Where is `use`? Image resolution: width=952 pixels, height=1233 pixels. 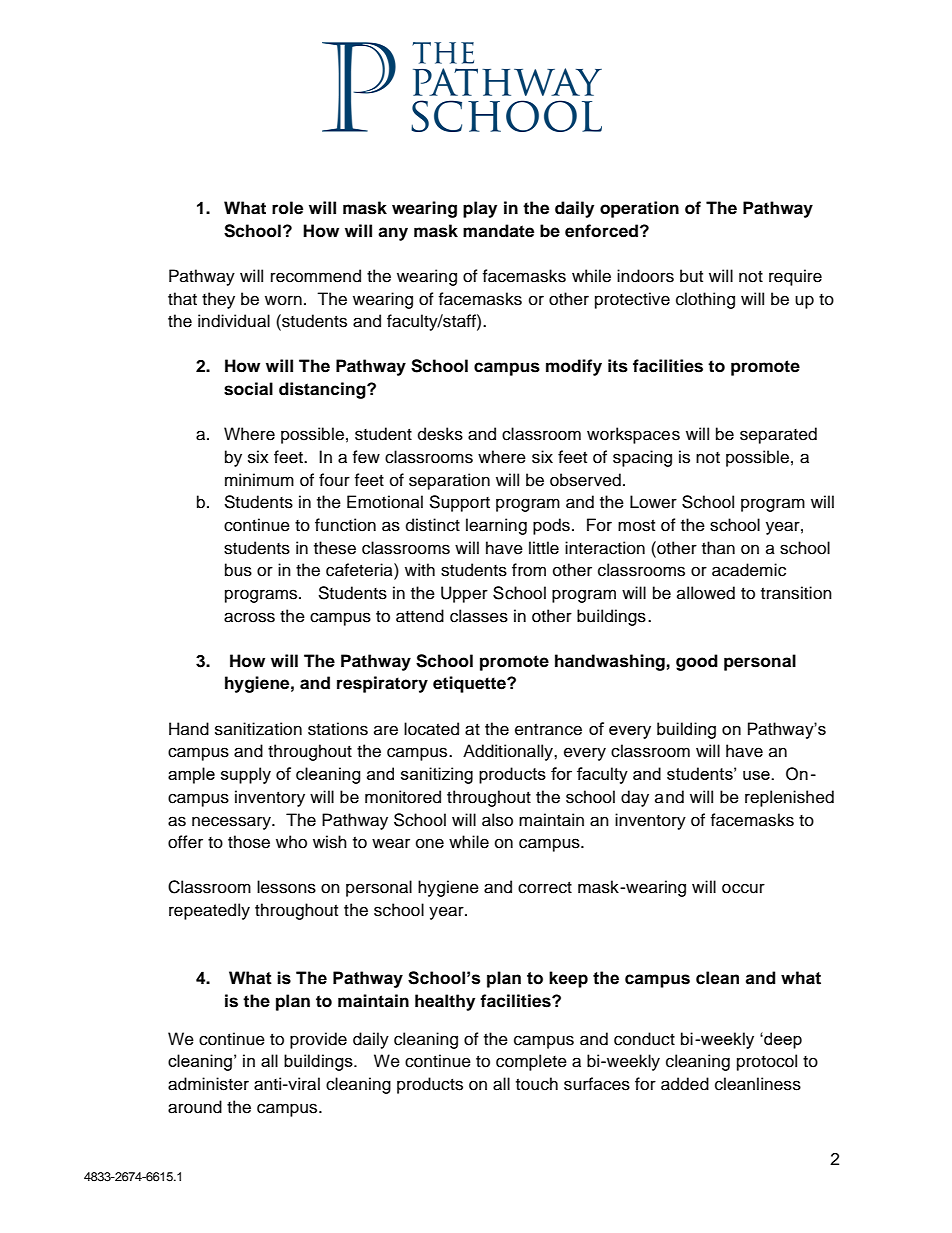
use is located at coordinates (757, 775).
